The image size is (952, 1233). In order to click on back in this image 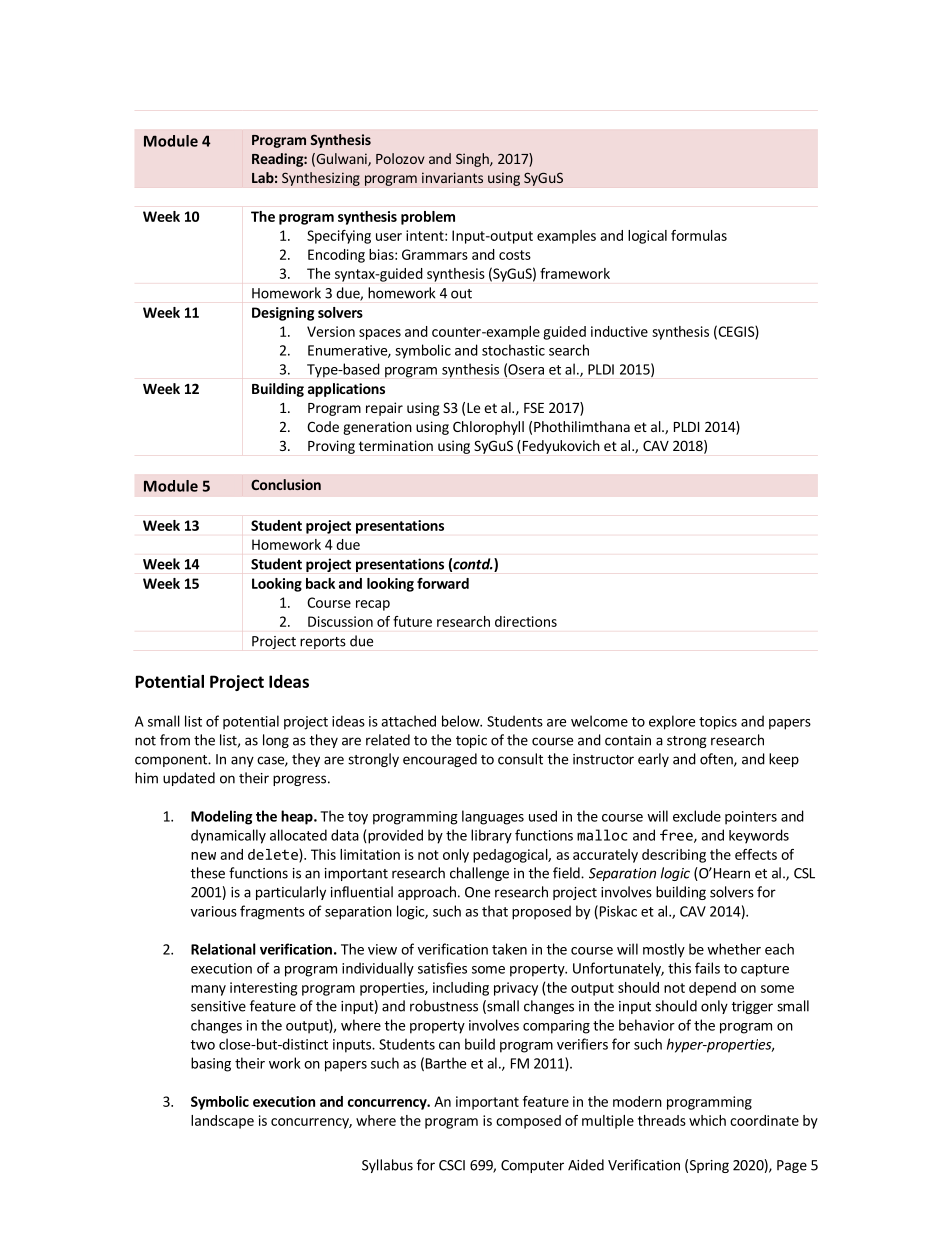, I will do `click(320, 583)`.
